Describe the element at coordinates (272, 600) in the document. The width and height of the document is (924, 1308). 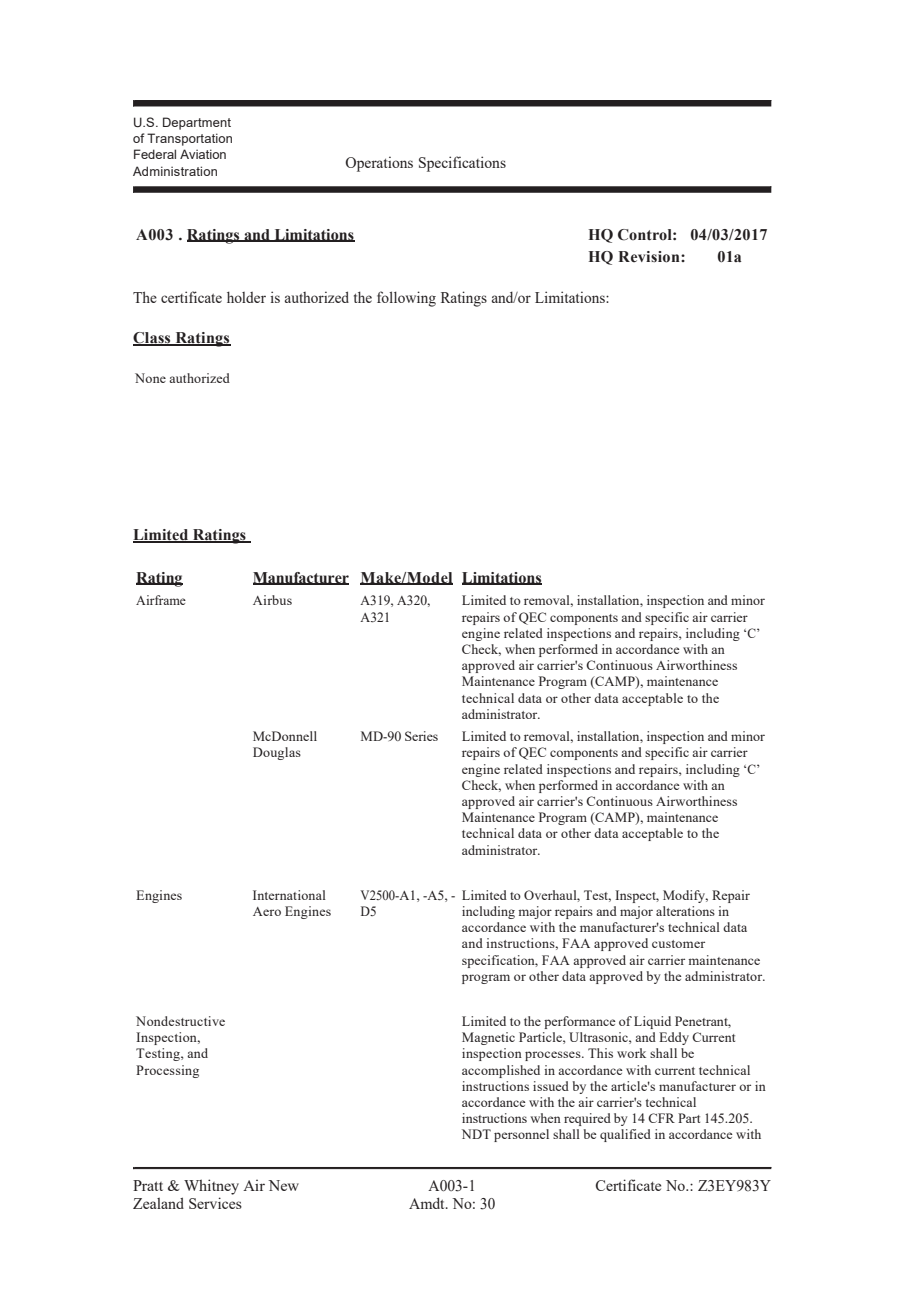
I see `Airbus` at that location.
